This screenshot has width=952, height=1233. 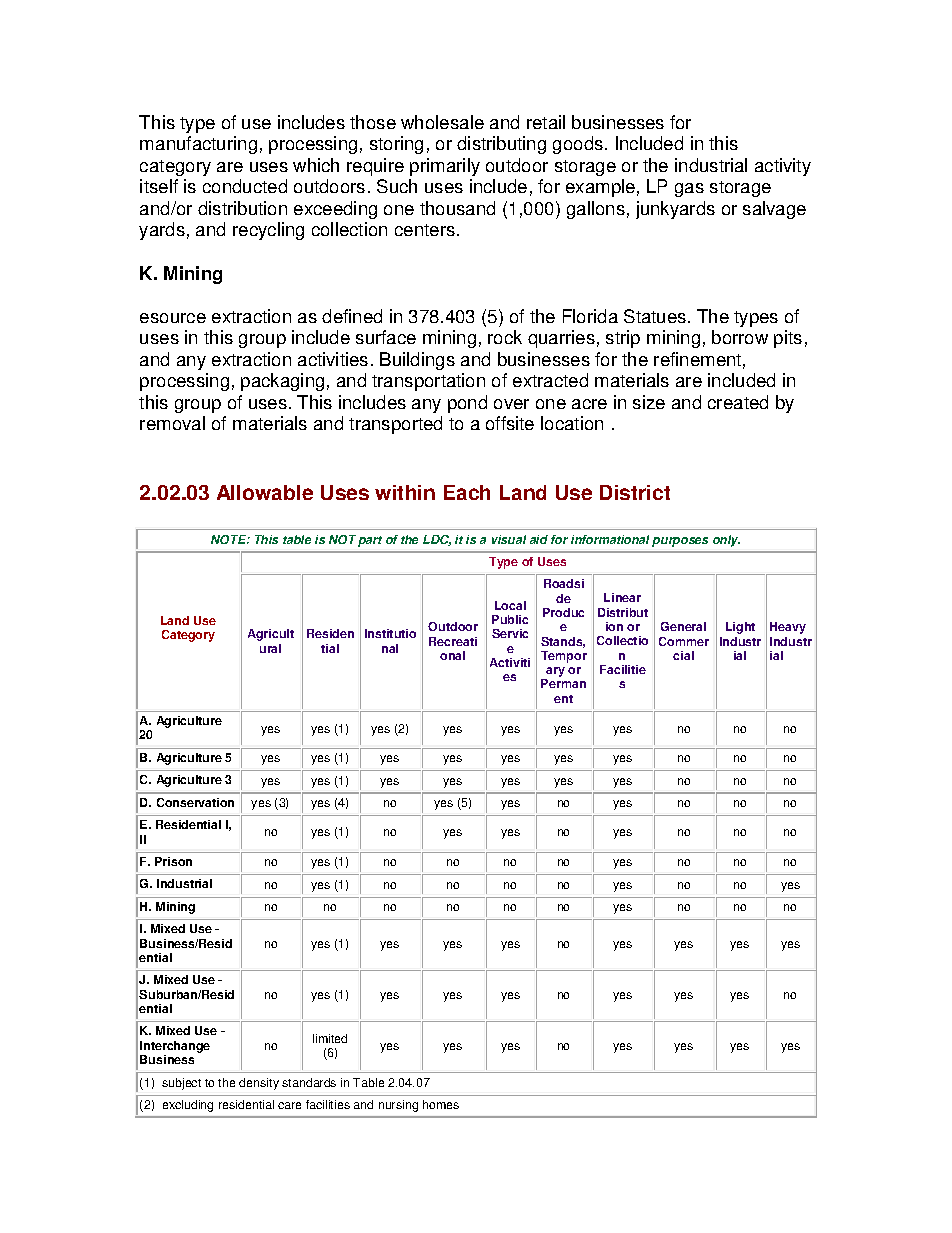 I want to click on manufacturing, so click(x=198, y=145).
